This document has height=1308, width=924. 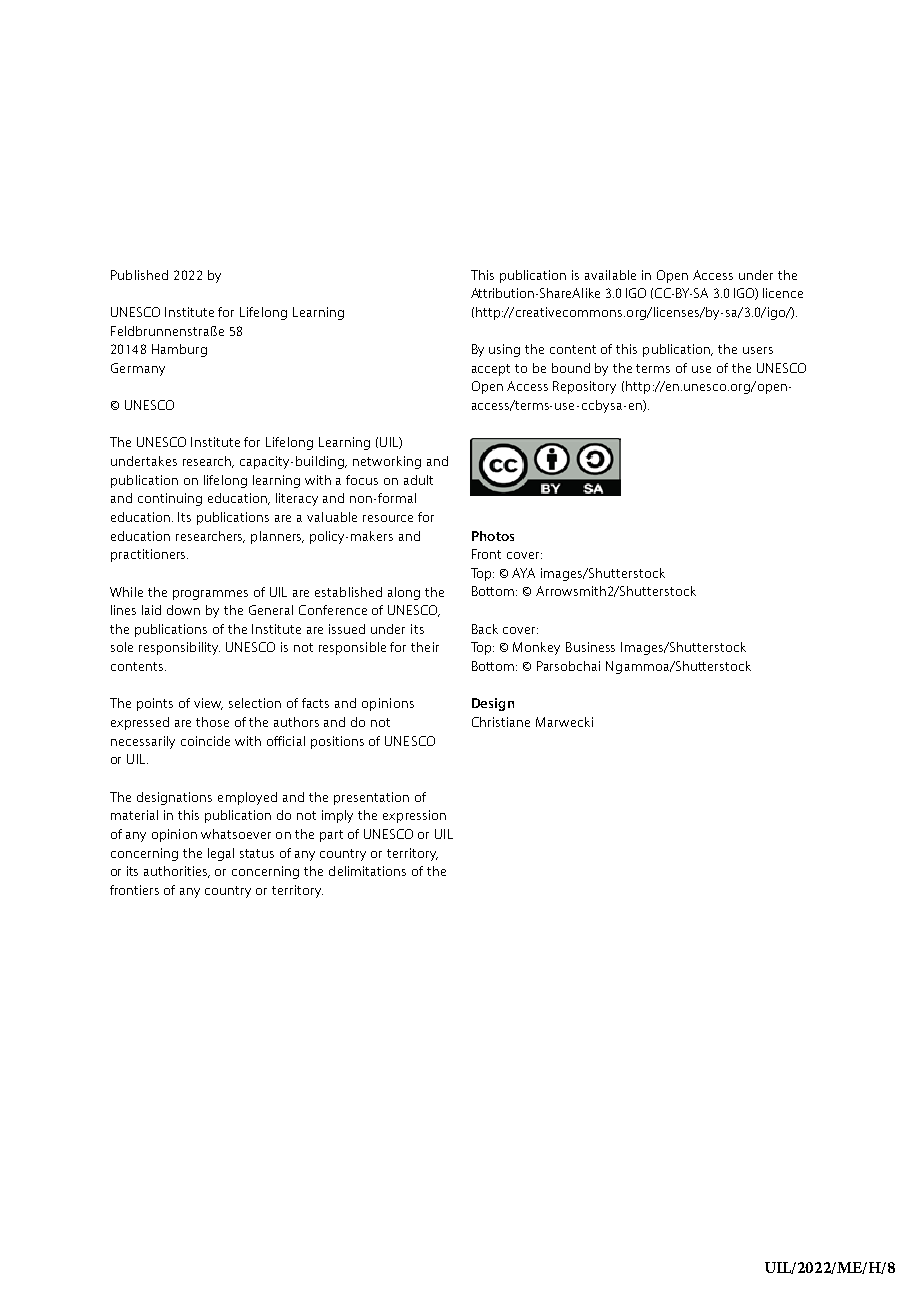 What do you see at coordinates (414, 816) in the document?
I see `expression` at bounding box center [414, 816].
